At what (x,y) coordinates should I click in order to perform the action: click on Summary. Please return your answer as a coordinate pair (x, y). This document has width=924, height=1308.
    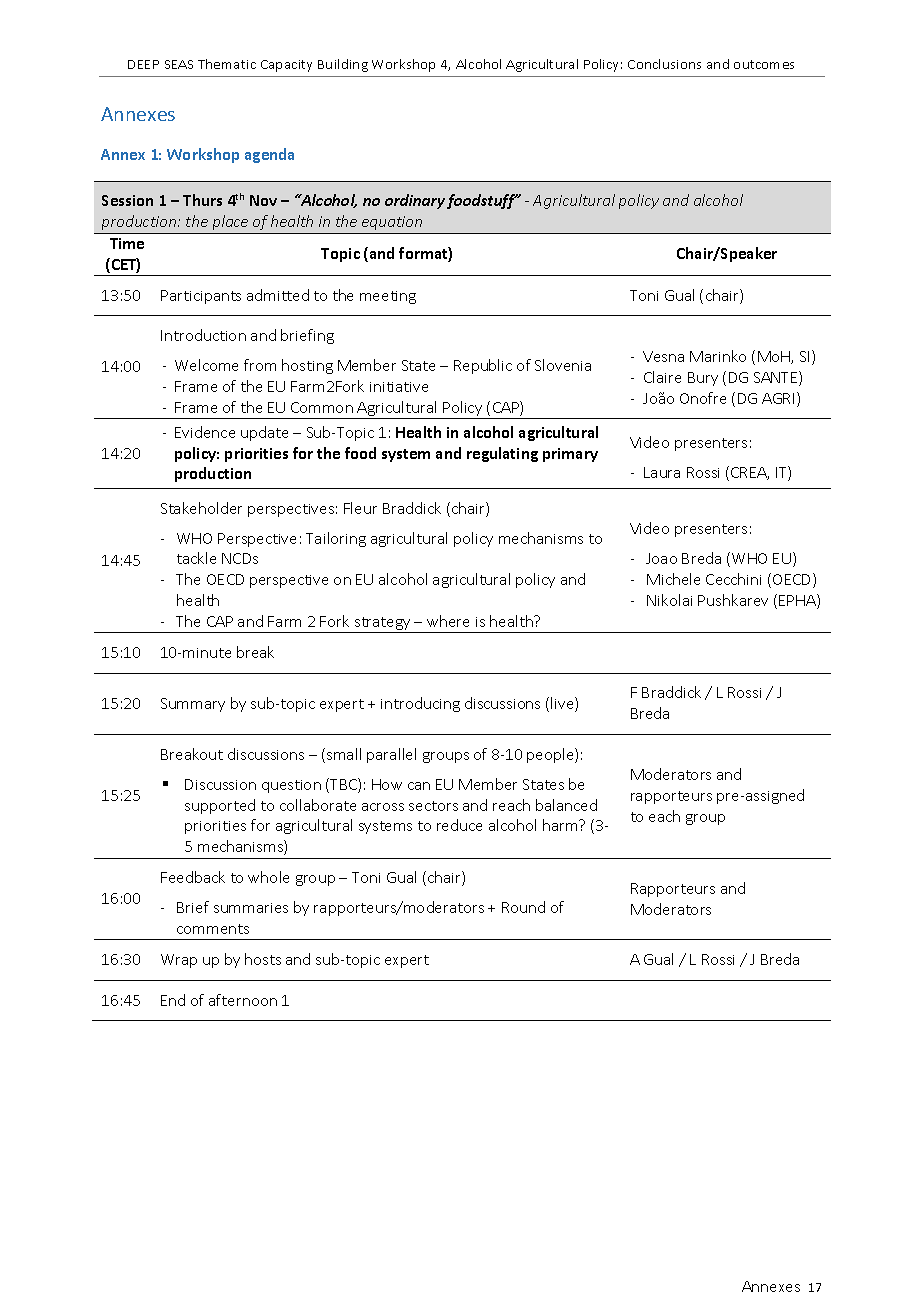
    Looking at the image, I should click on (193, 705).
